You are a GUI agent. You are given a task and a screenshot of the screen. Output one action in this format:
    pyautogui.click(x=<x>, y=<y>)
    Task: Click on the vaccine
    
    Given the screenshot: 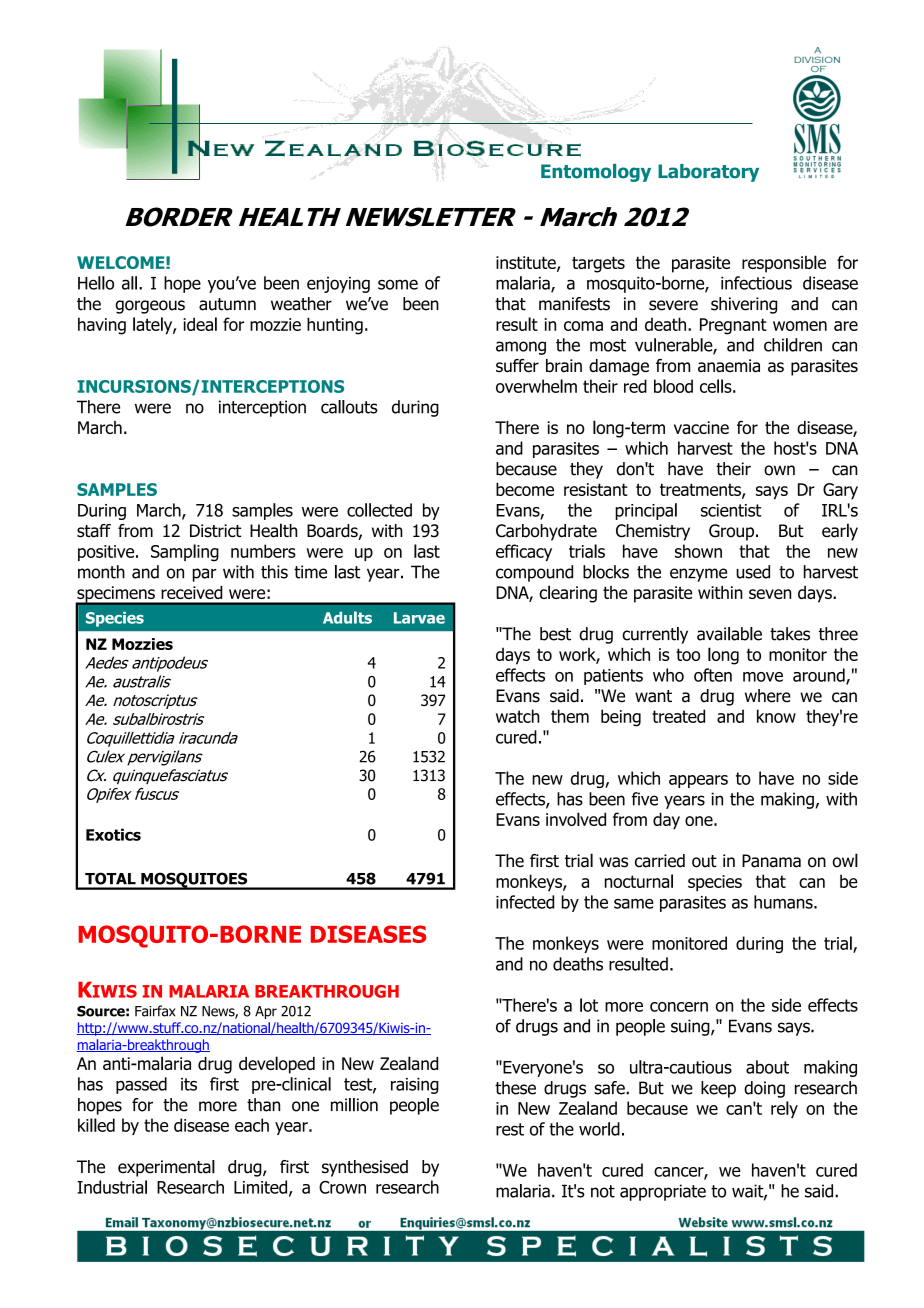 What is the action you would take?
    pyautogui.click(x=701, y=427)
